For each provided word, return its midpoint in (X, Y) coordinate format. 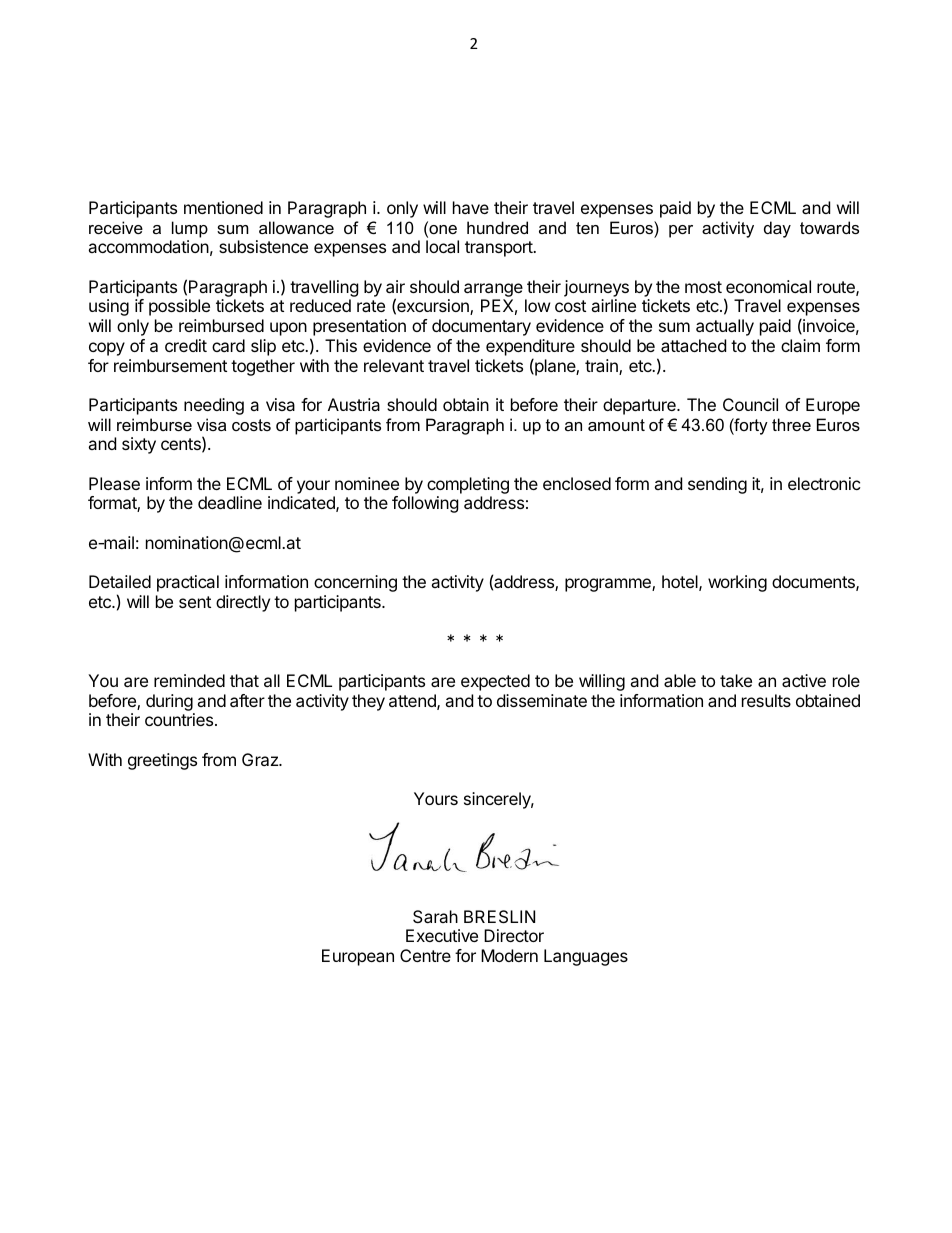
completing (468, 487)
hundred (497, 227)
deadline (230, 502)
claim (800, 345)
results (766, 700)
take (736, 680)
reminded (189, 680)
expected (495, 682)
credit (186, 345)
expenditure (530, 347)
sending (717, 485)
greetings (162, 761)
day (777, 229)
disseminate (542, 700)
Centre (425, 955)
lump (190, 229)
